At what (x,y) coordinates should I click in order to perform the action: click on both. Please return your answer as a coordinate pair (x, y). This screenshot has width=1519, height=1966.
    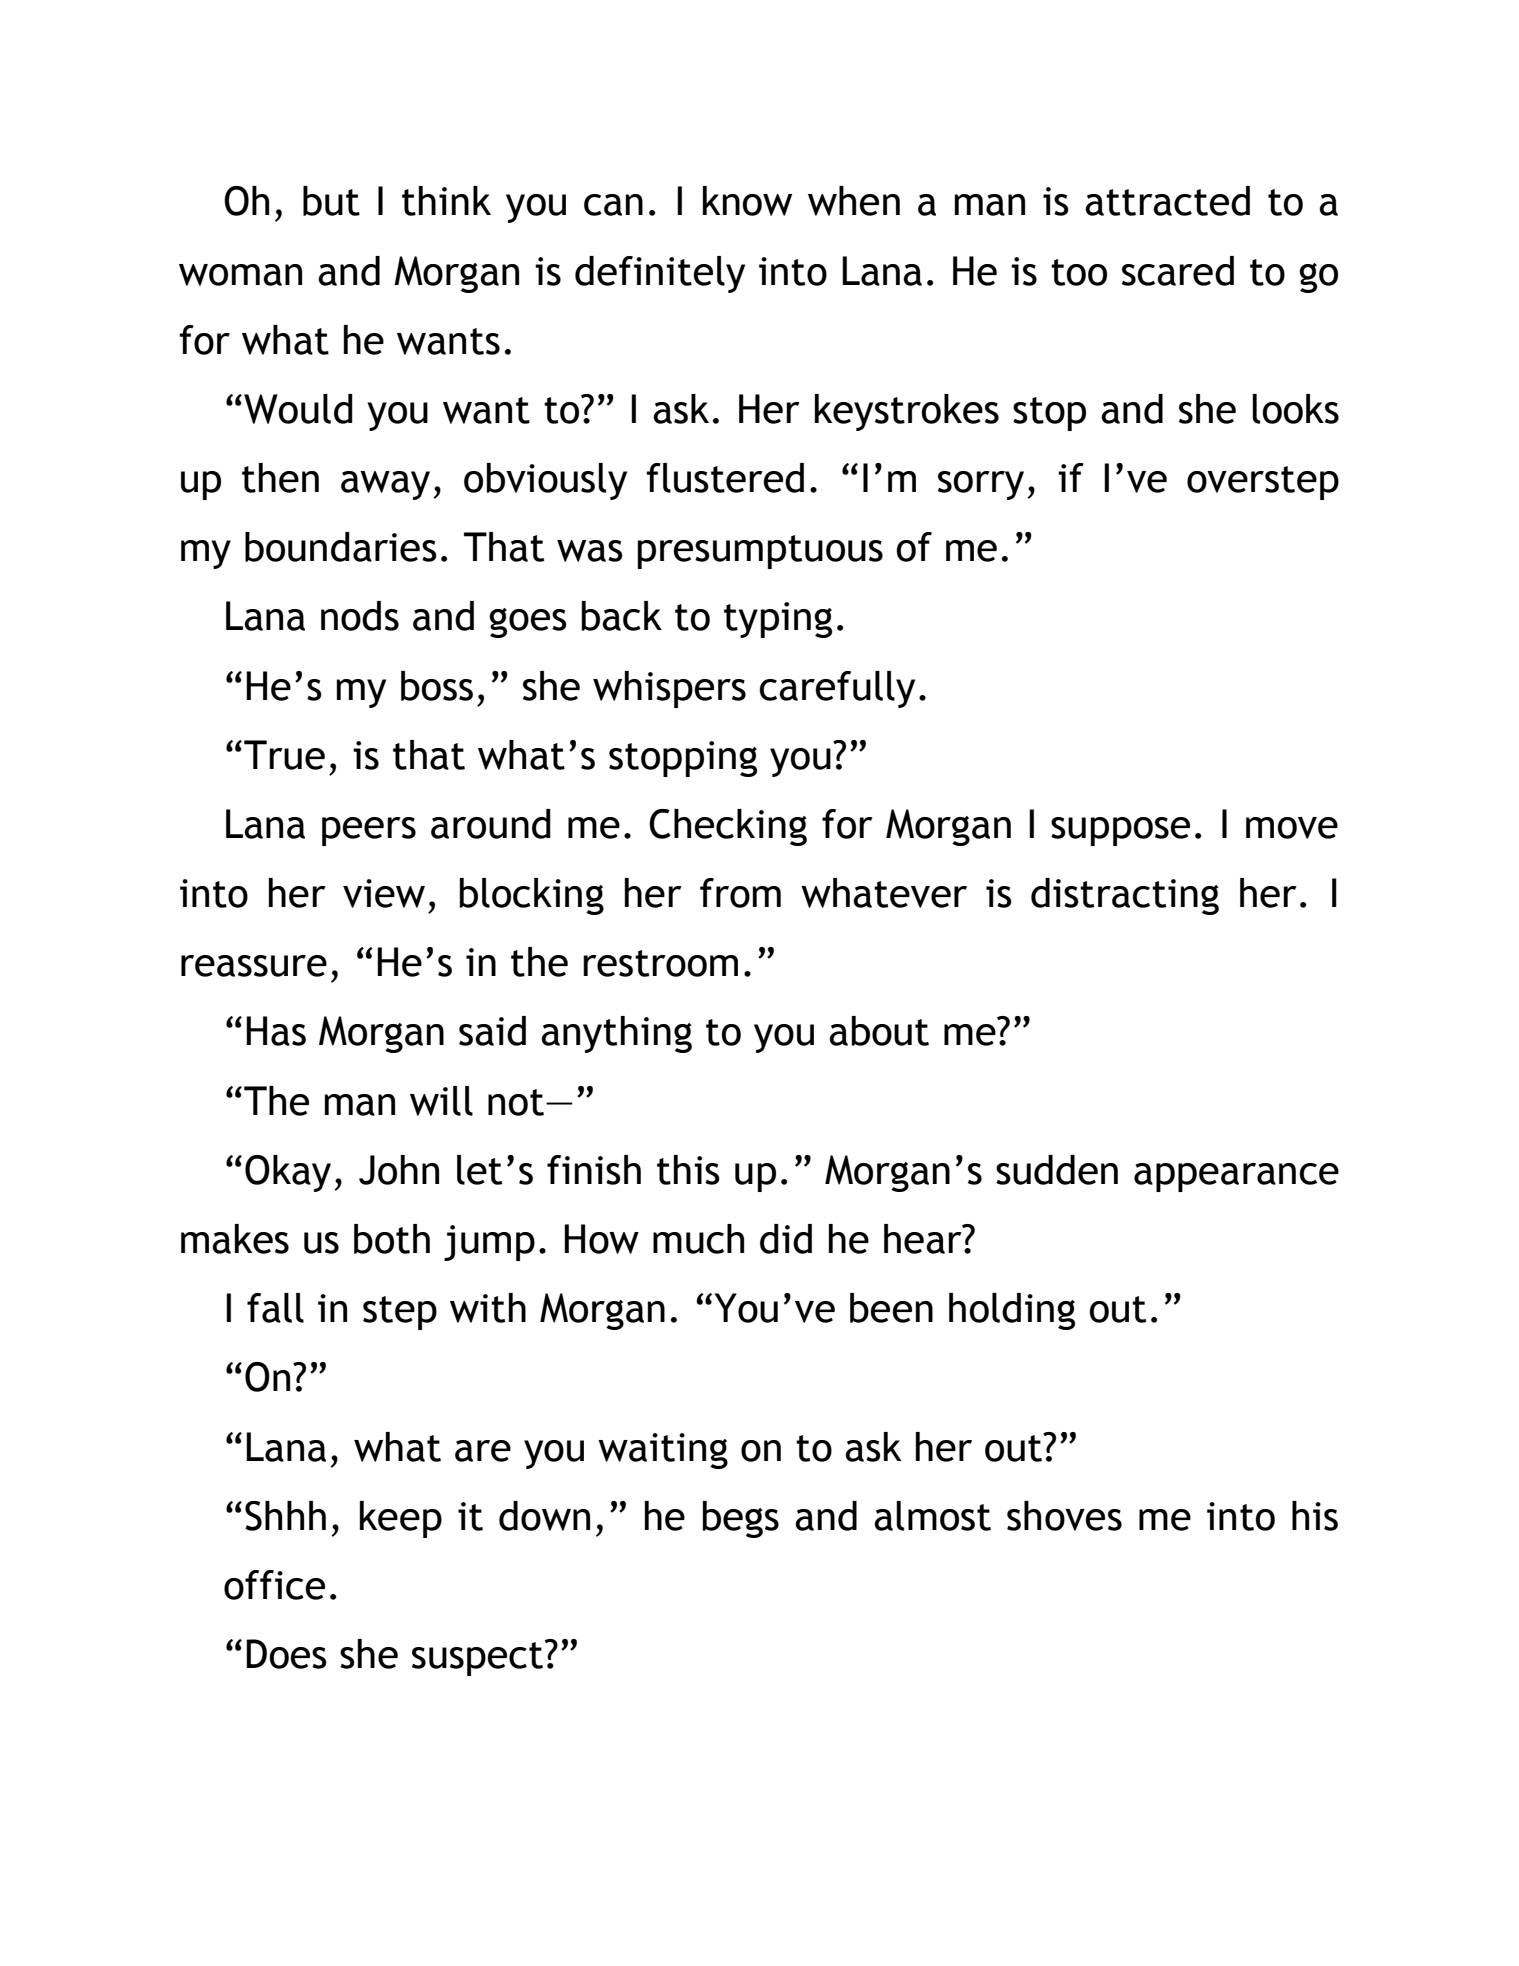
    Looking at the image, I should click on (392, 1239).
